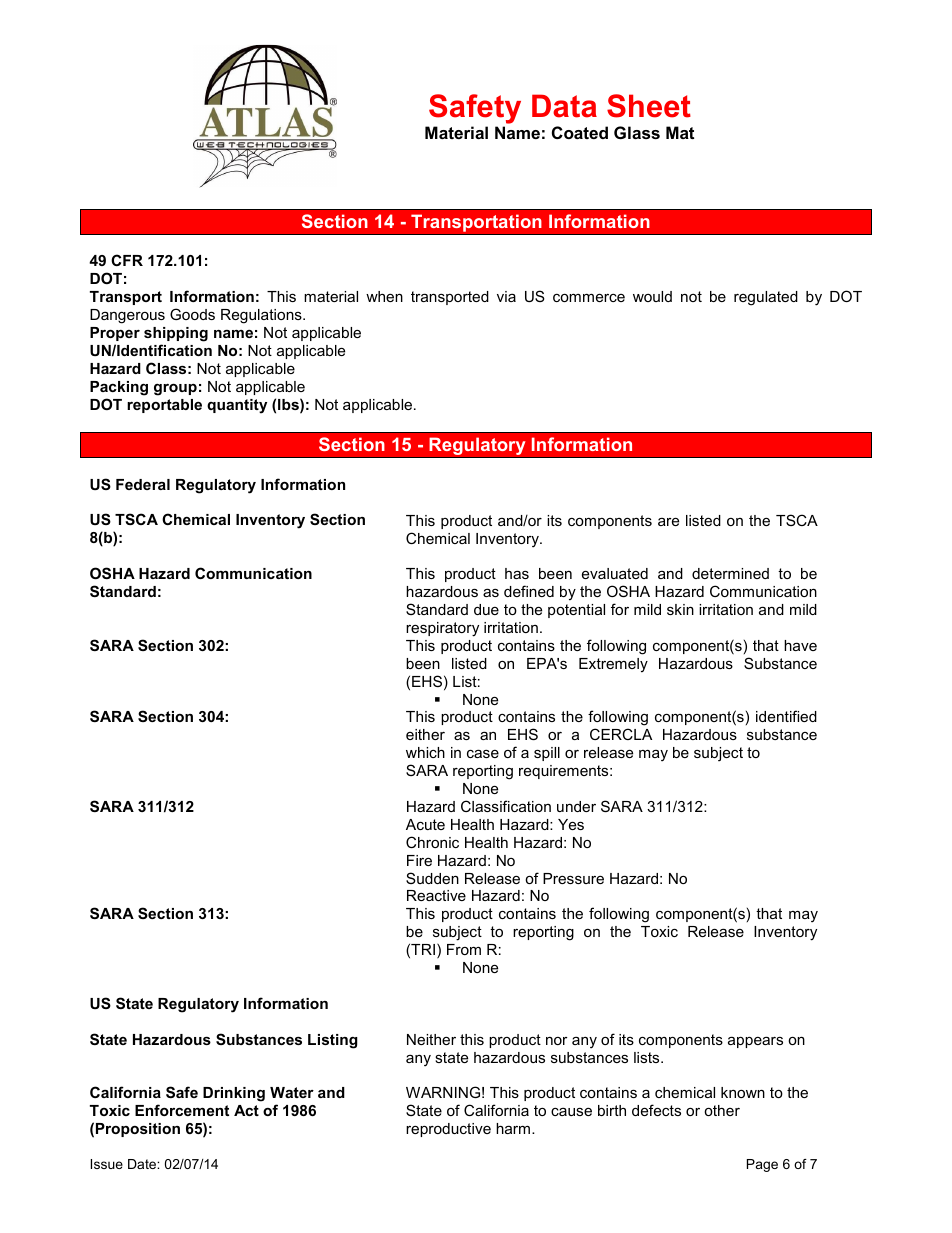 The height and width of the image is (1233, 952). What do you see at coordinates (564, 106) in the image?
I see `Data` at bounding box center [564, 106].
